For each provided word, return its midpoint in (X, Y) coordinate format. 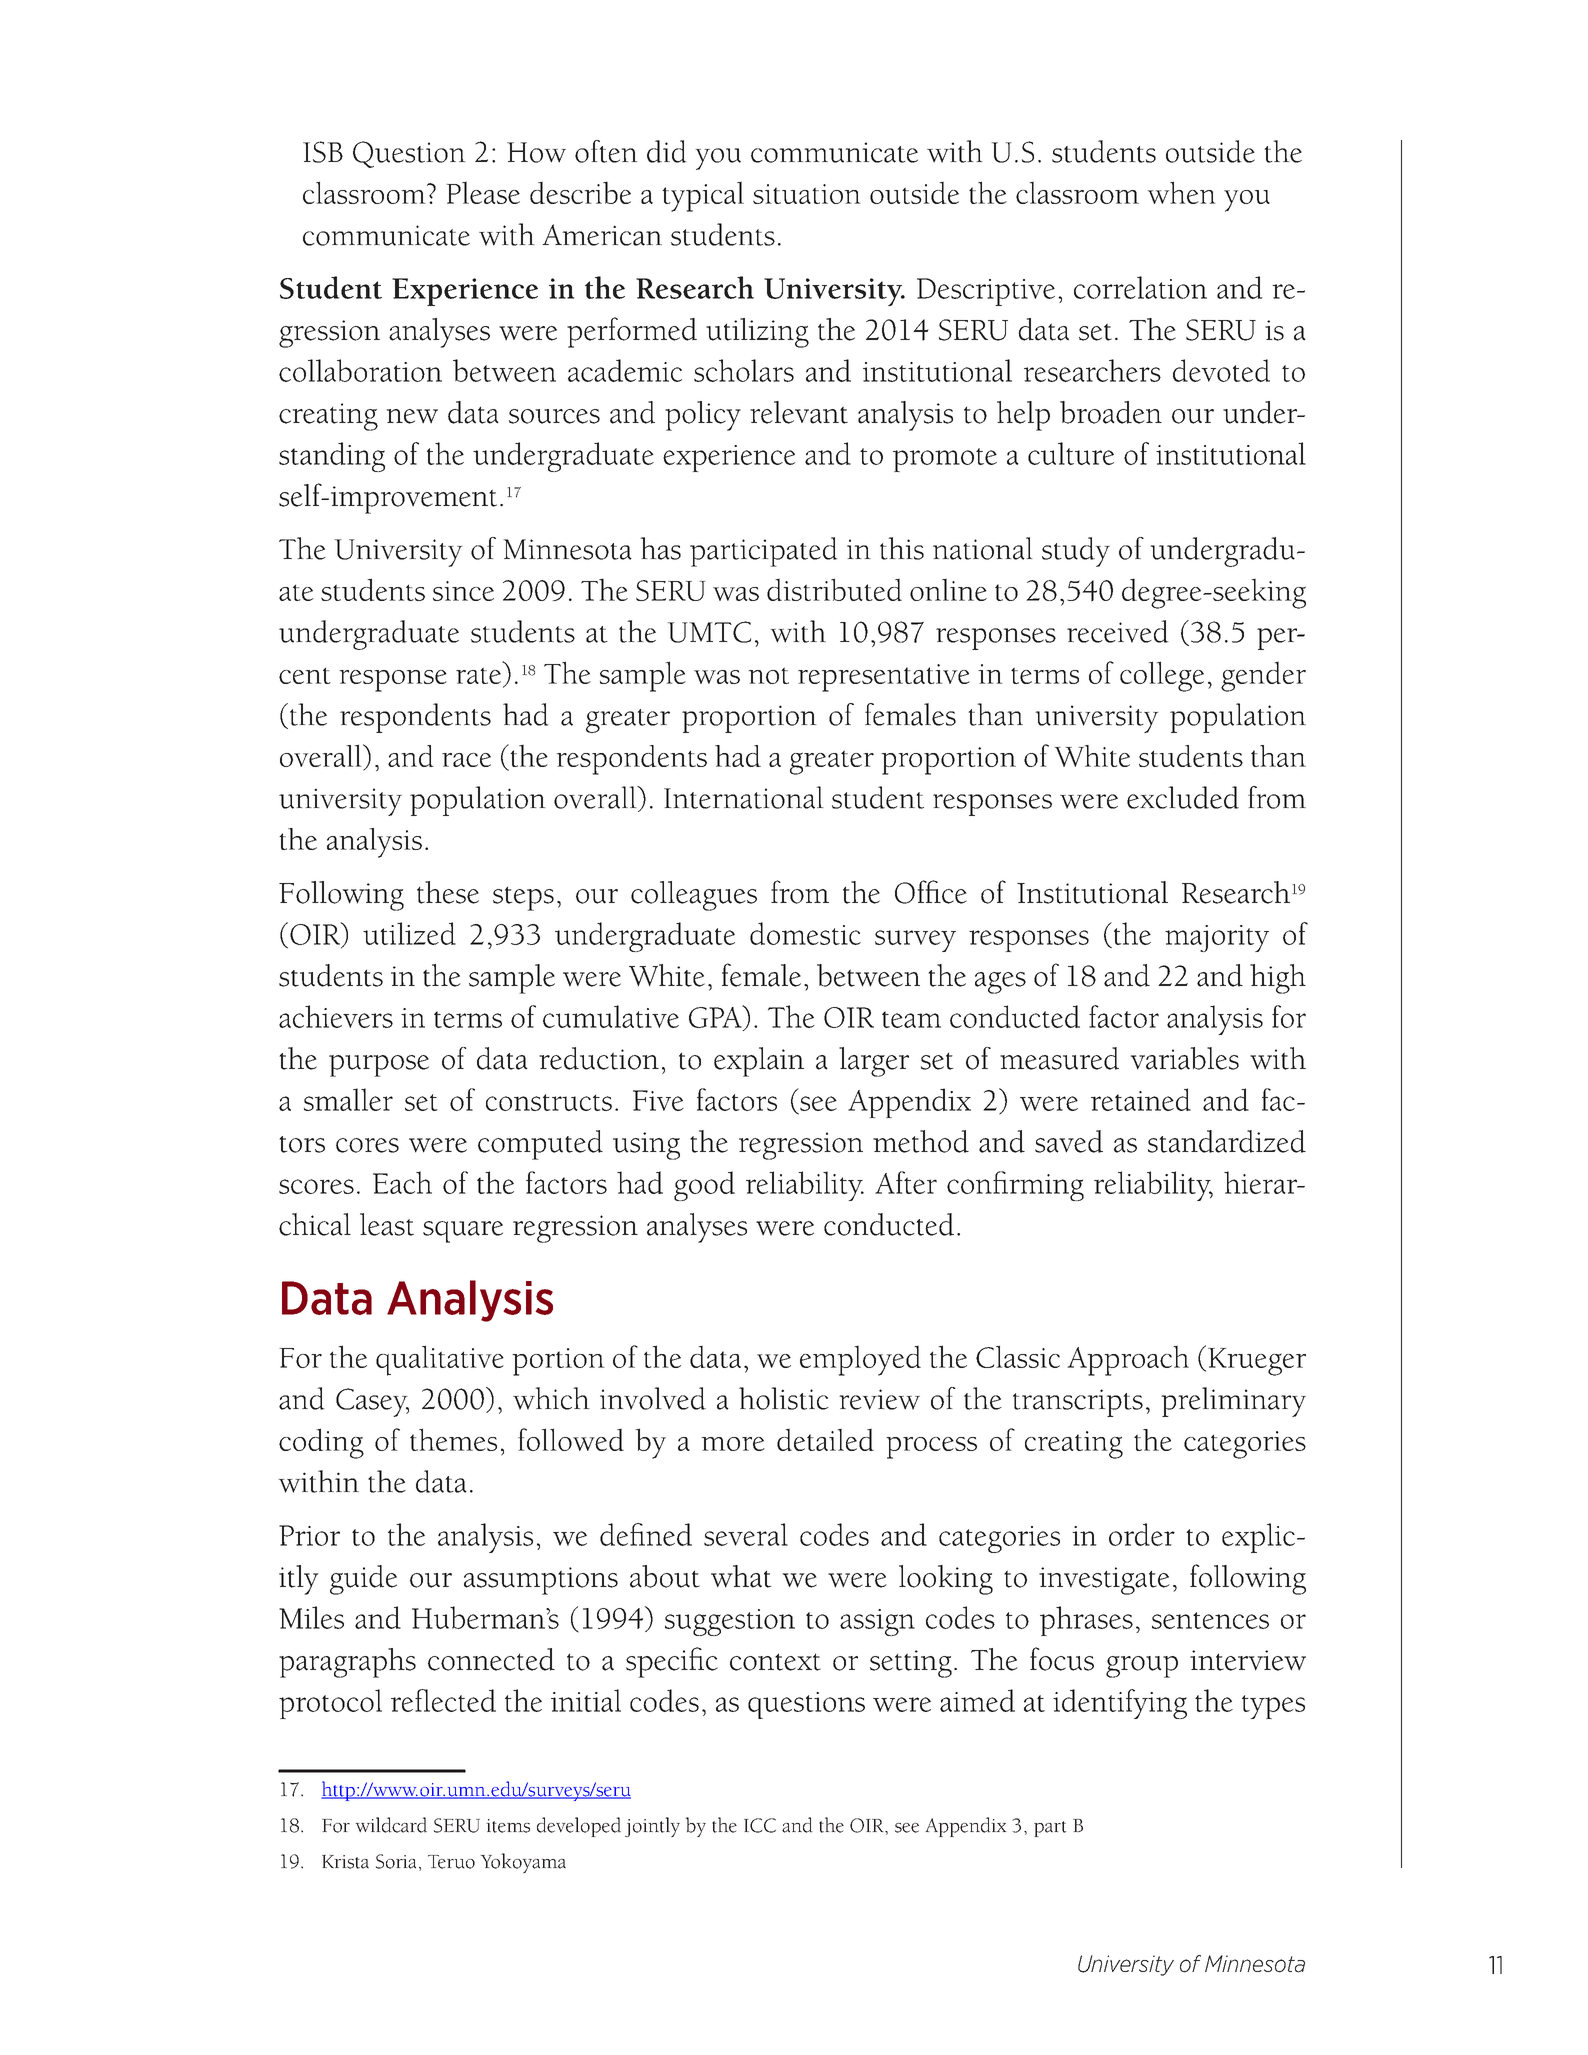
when (1181, 192)
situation (807, 194)
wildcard (391, 1825)
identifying (1120, 1704)
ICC (760, 1825)
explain (759, 1062)
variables (1184, 1058)
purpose (379, 1066)
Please (483, 192)
